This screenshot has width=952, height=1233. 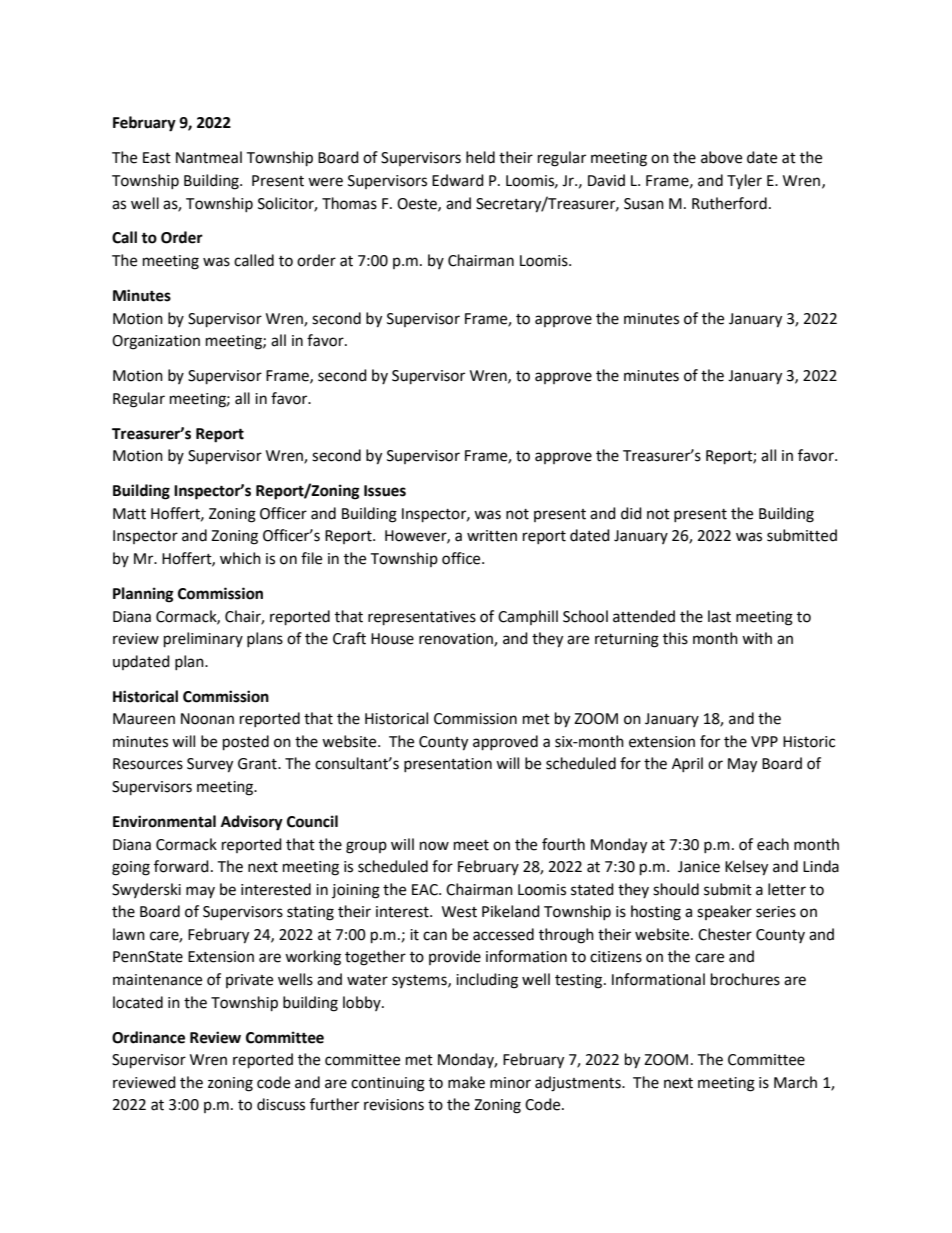 What do you see at coordinates (466, 1082) in the screenshot?
I see `make` at bounding box center [466, 1082].
